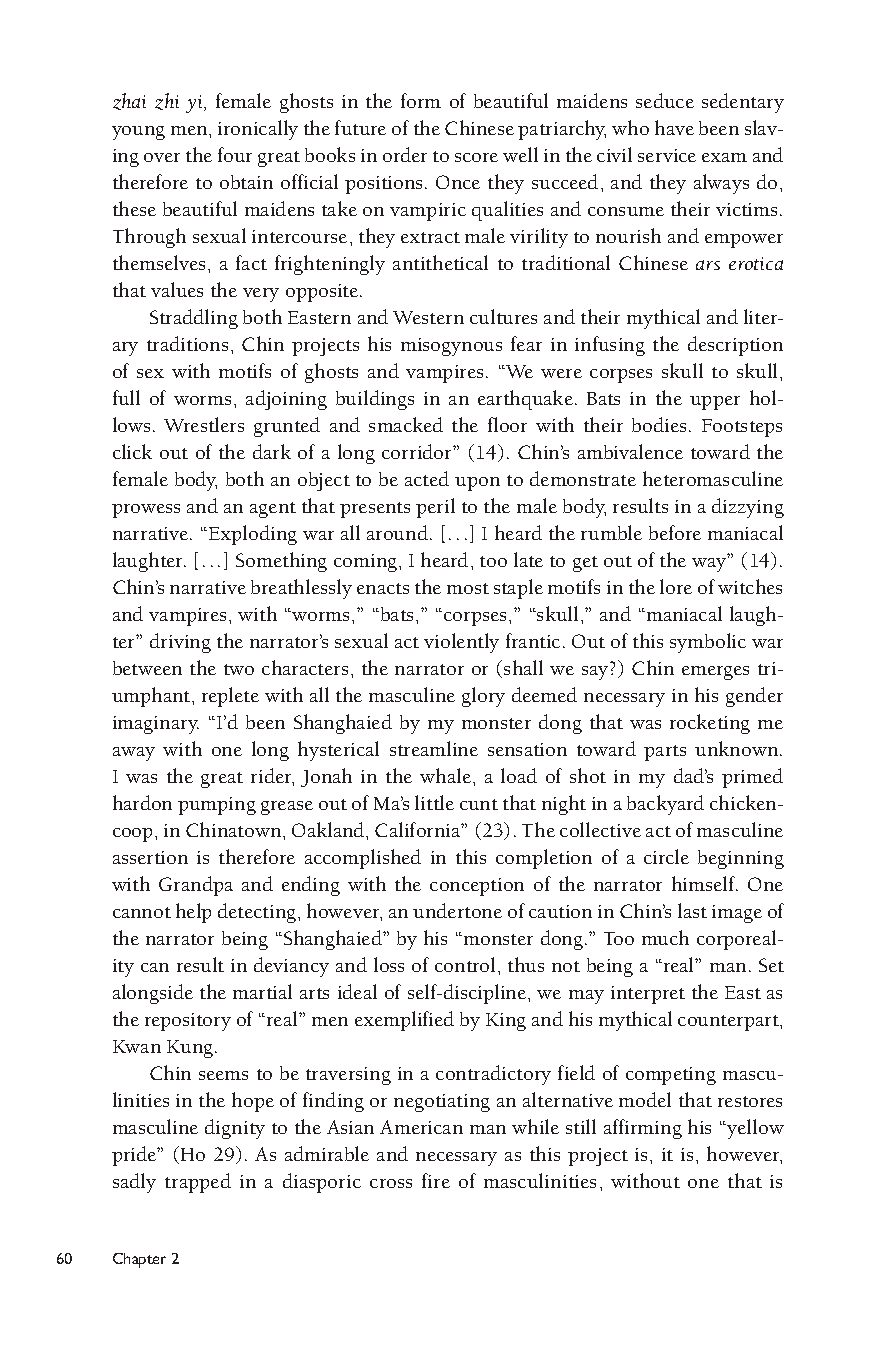 Image resolution: width=896 pixels, height=1345 pixels. What do you see at coordinates (476, 157) in the image?
I see `score` at bounding box center [476, 157].
